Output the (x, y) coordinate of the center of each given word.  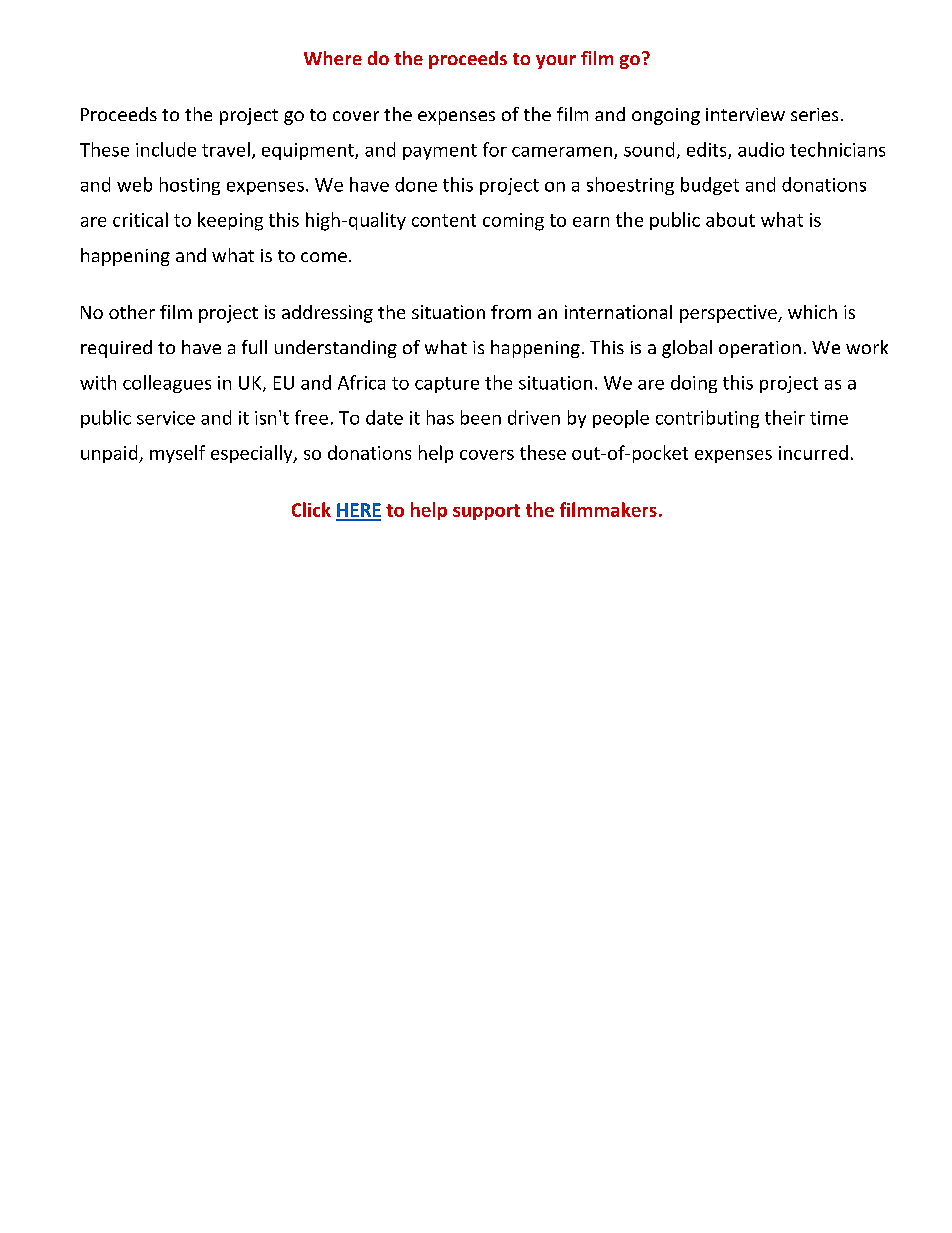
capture (447, 385)
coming (513, 222)
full (254, 347)
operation (760, 349)
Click (311, 509)
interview (745, 114)
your (556, 62)
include (166, 149)
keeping (230, 221)
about (730, 219)
